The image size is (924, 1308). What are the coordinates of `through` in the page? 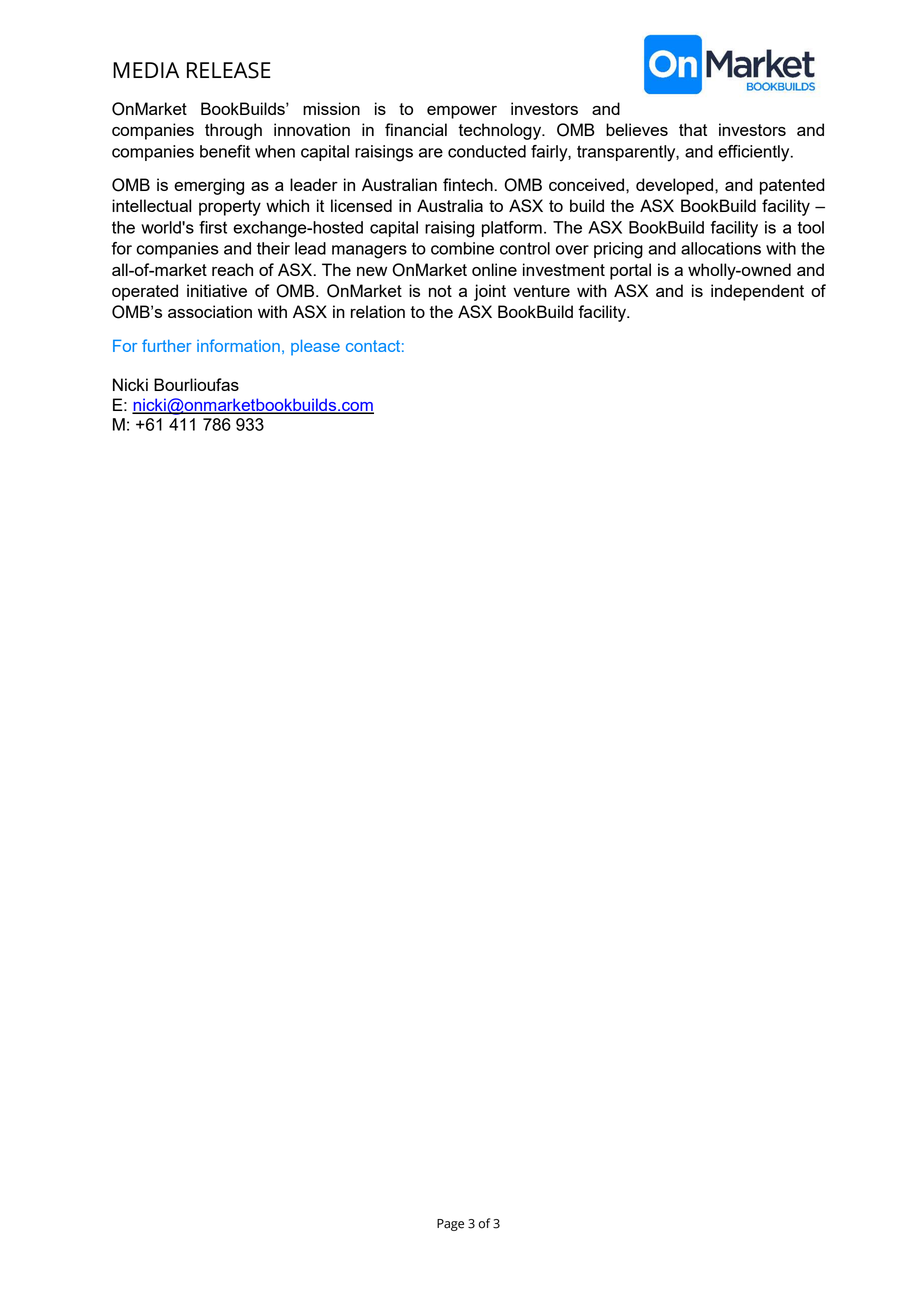 It's located at (233, 131).
